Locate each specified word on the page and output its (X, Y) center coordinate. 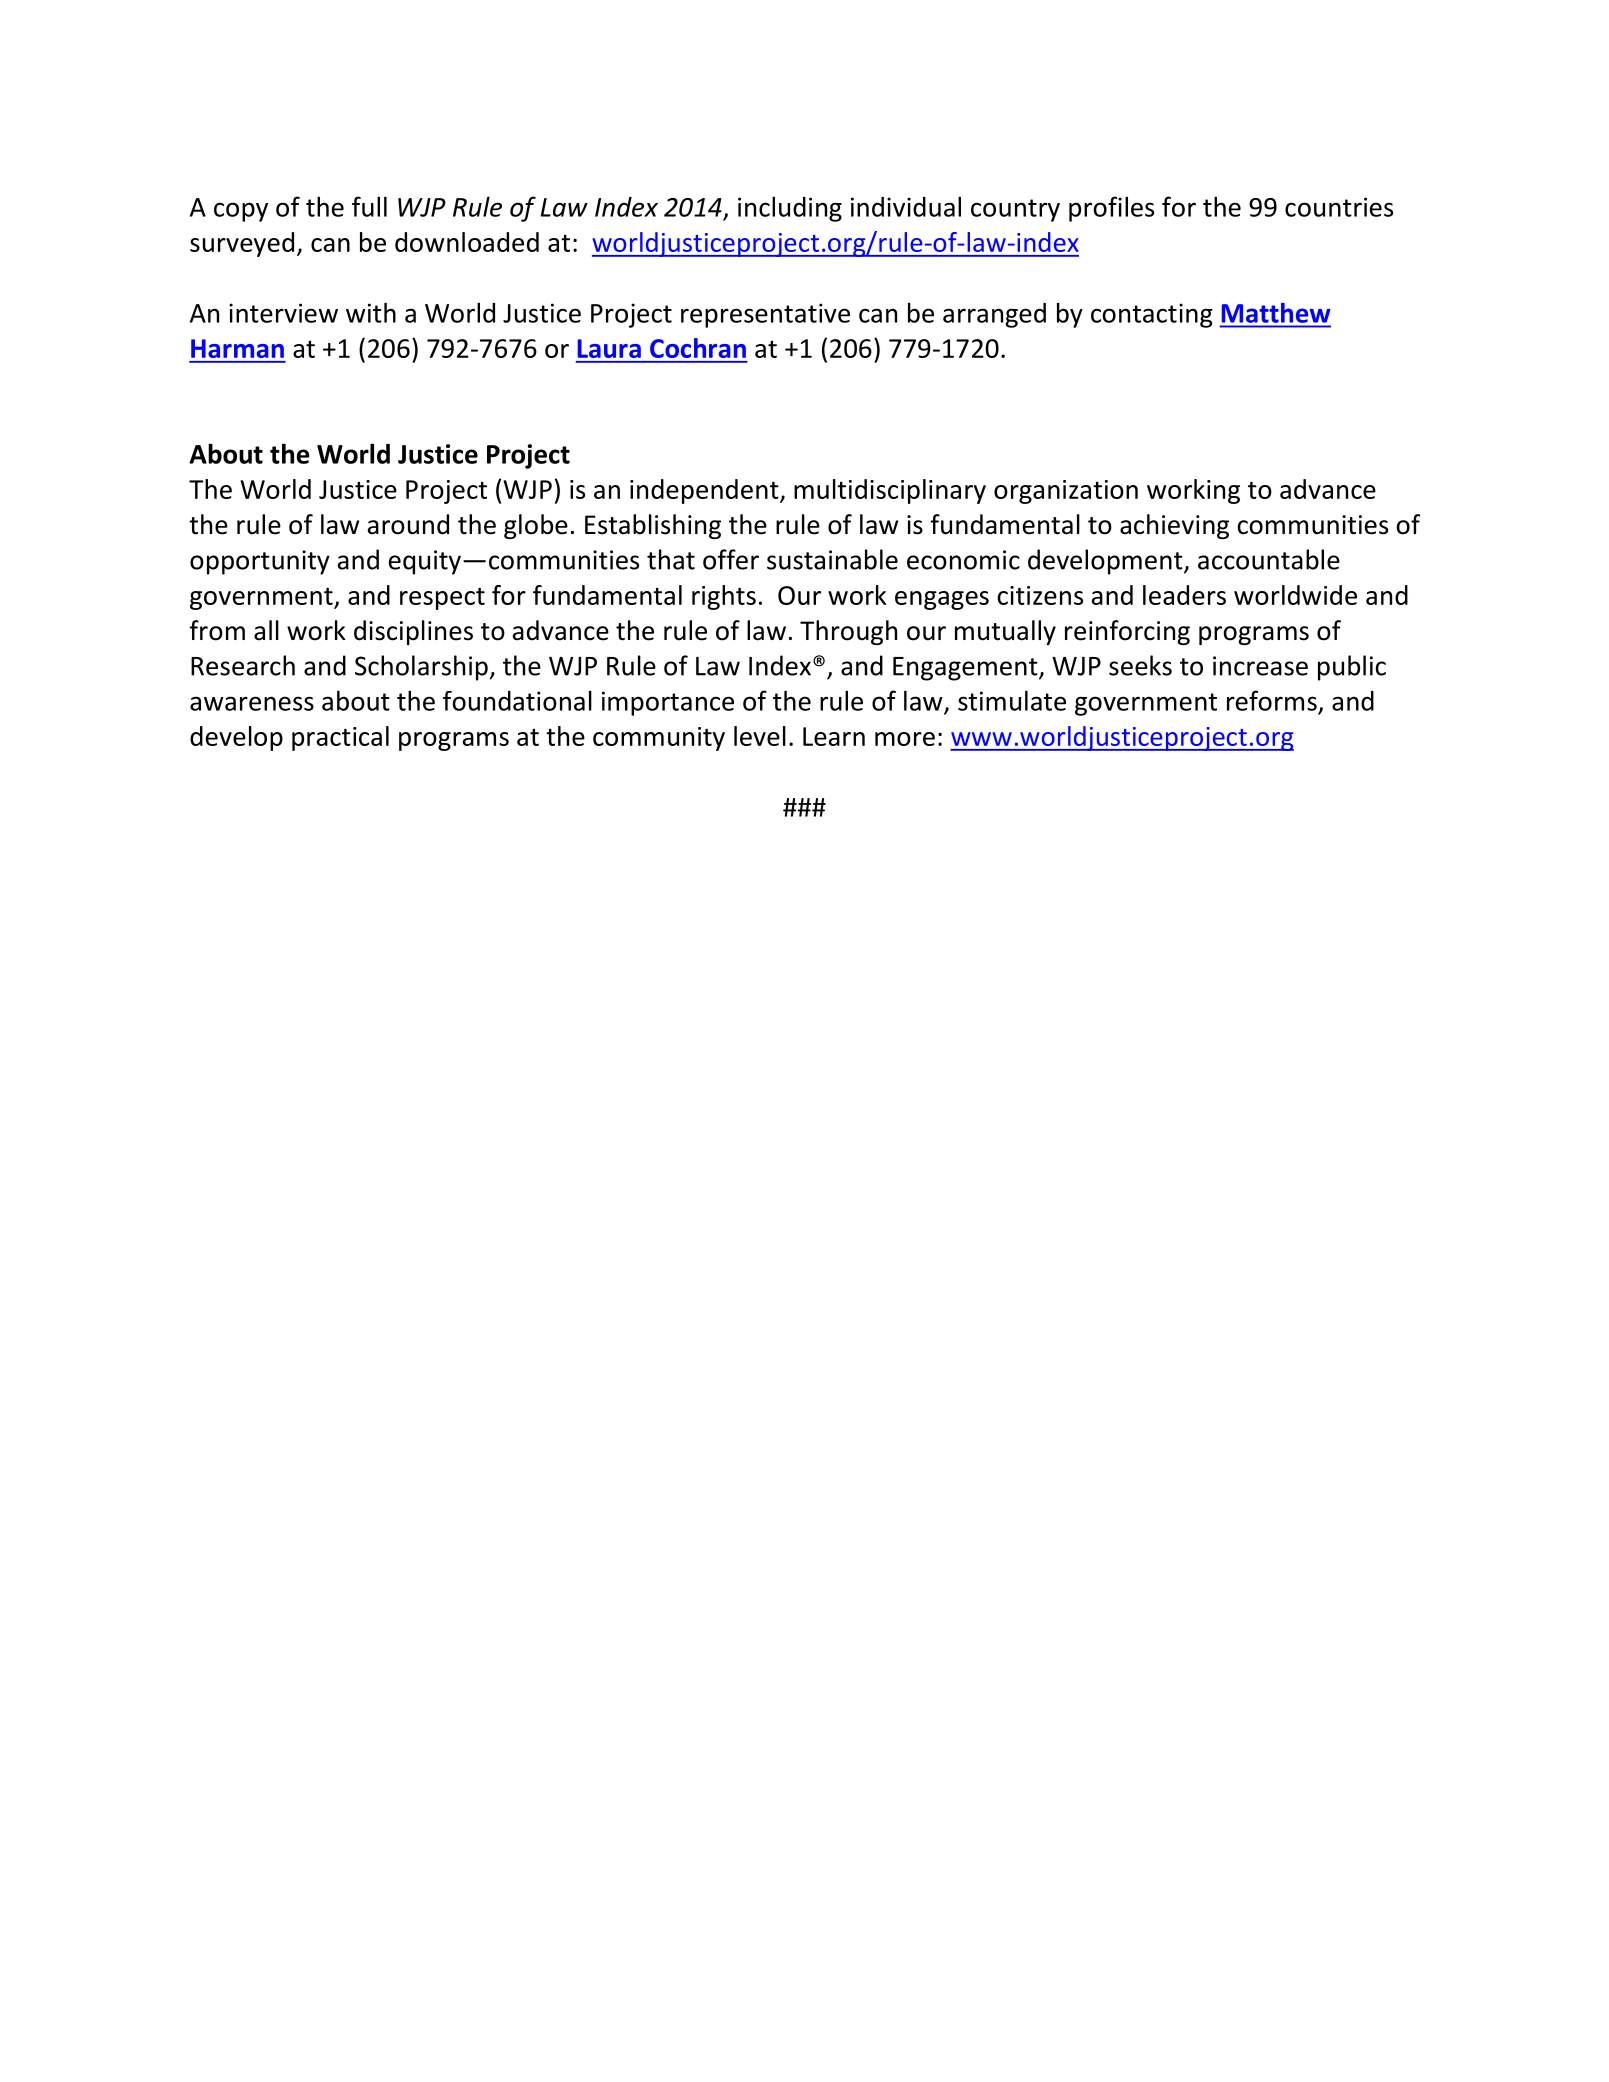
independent (705, 491)
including (790, 209)
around (408, 524)
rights (724, 597)
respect (442, 599)
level (760, 736)
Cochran (698, 348)
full (369, 206)
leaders (1184, 595)
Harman (237, 348)
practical (340, 738)
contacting (1152, 315)
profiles (1111, 209)
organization (1066, 492)
